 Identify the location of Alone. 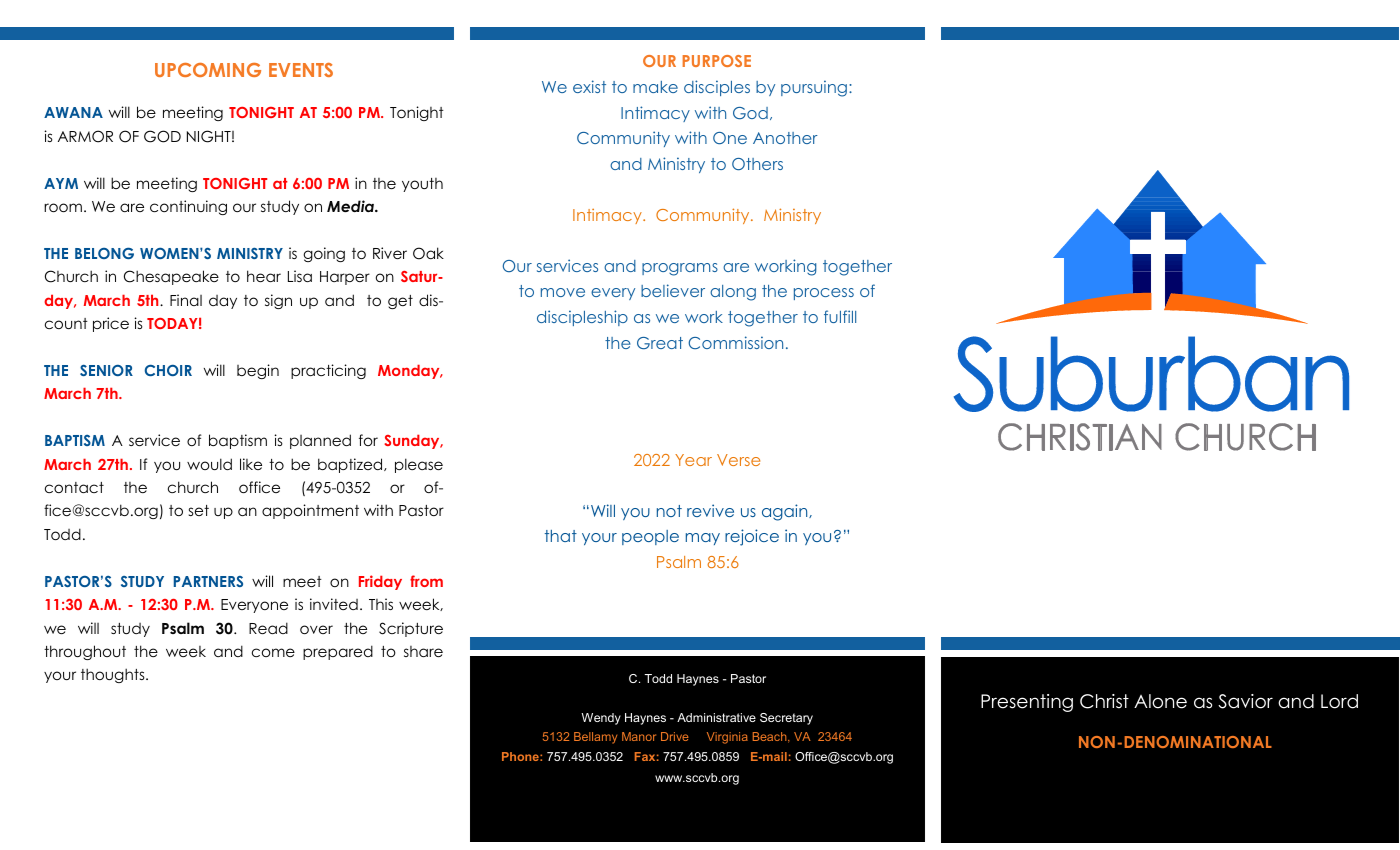
(1160, 701).
